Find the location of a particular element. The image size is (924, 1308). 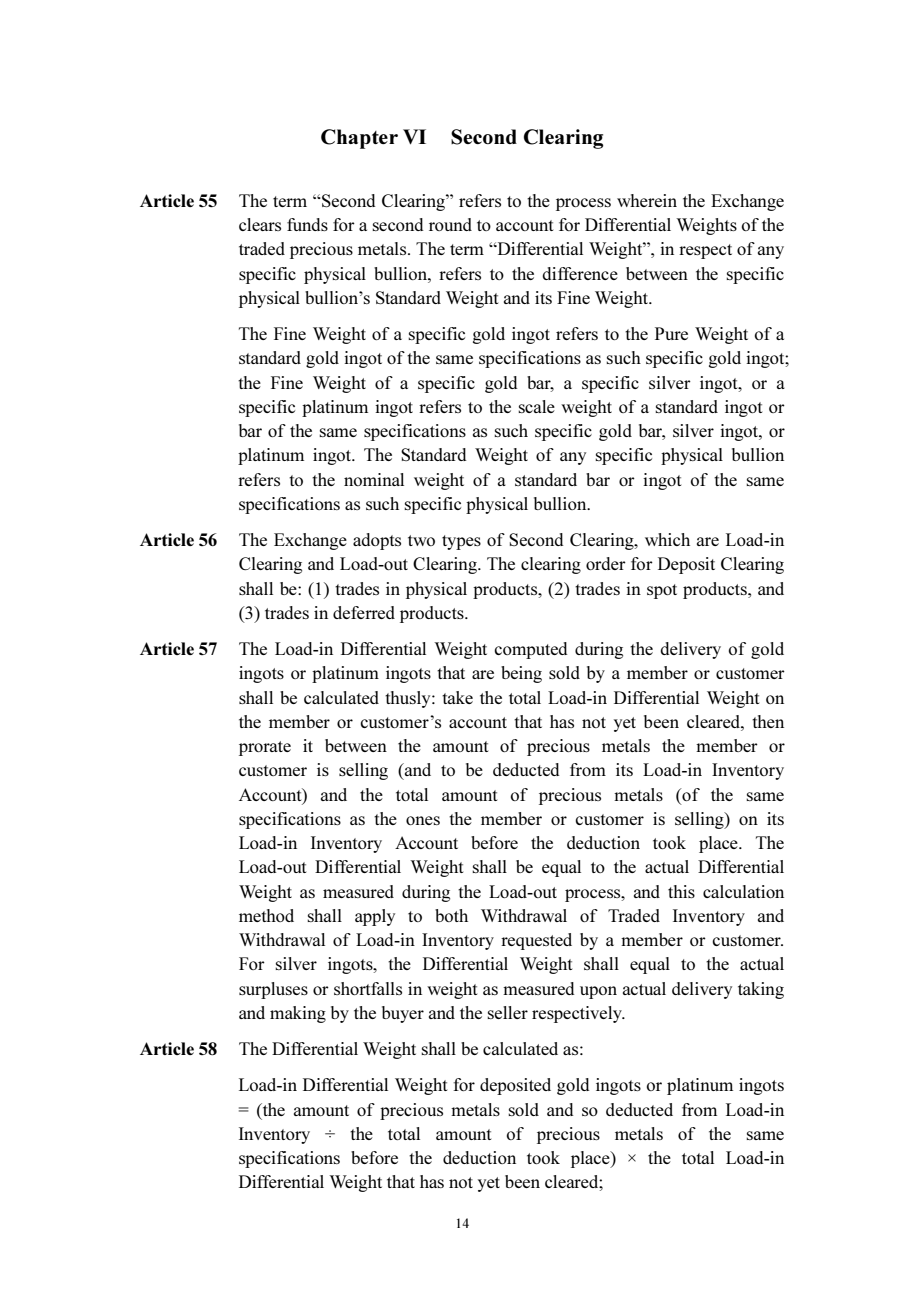

making is located at coordinates (298, 1014).
